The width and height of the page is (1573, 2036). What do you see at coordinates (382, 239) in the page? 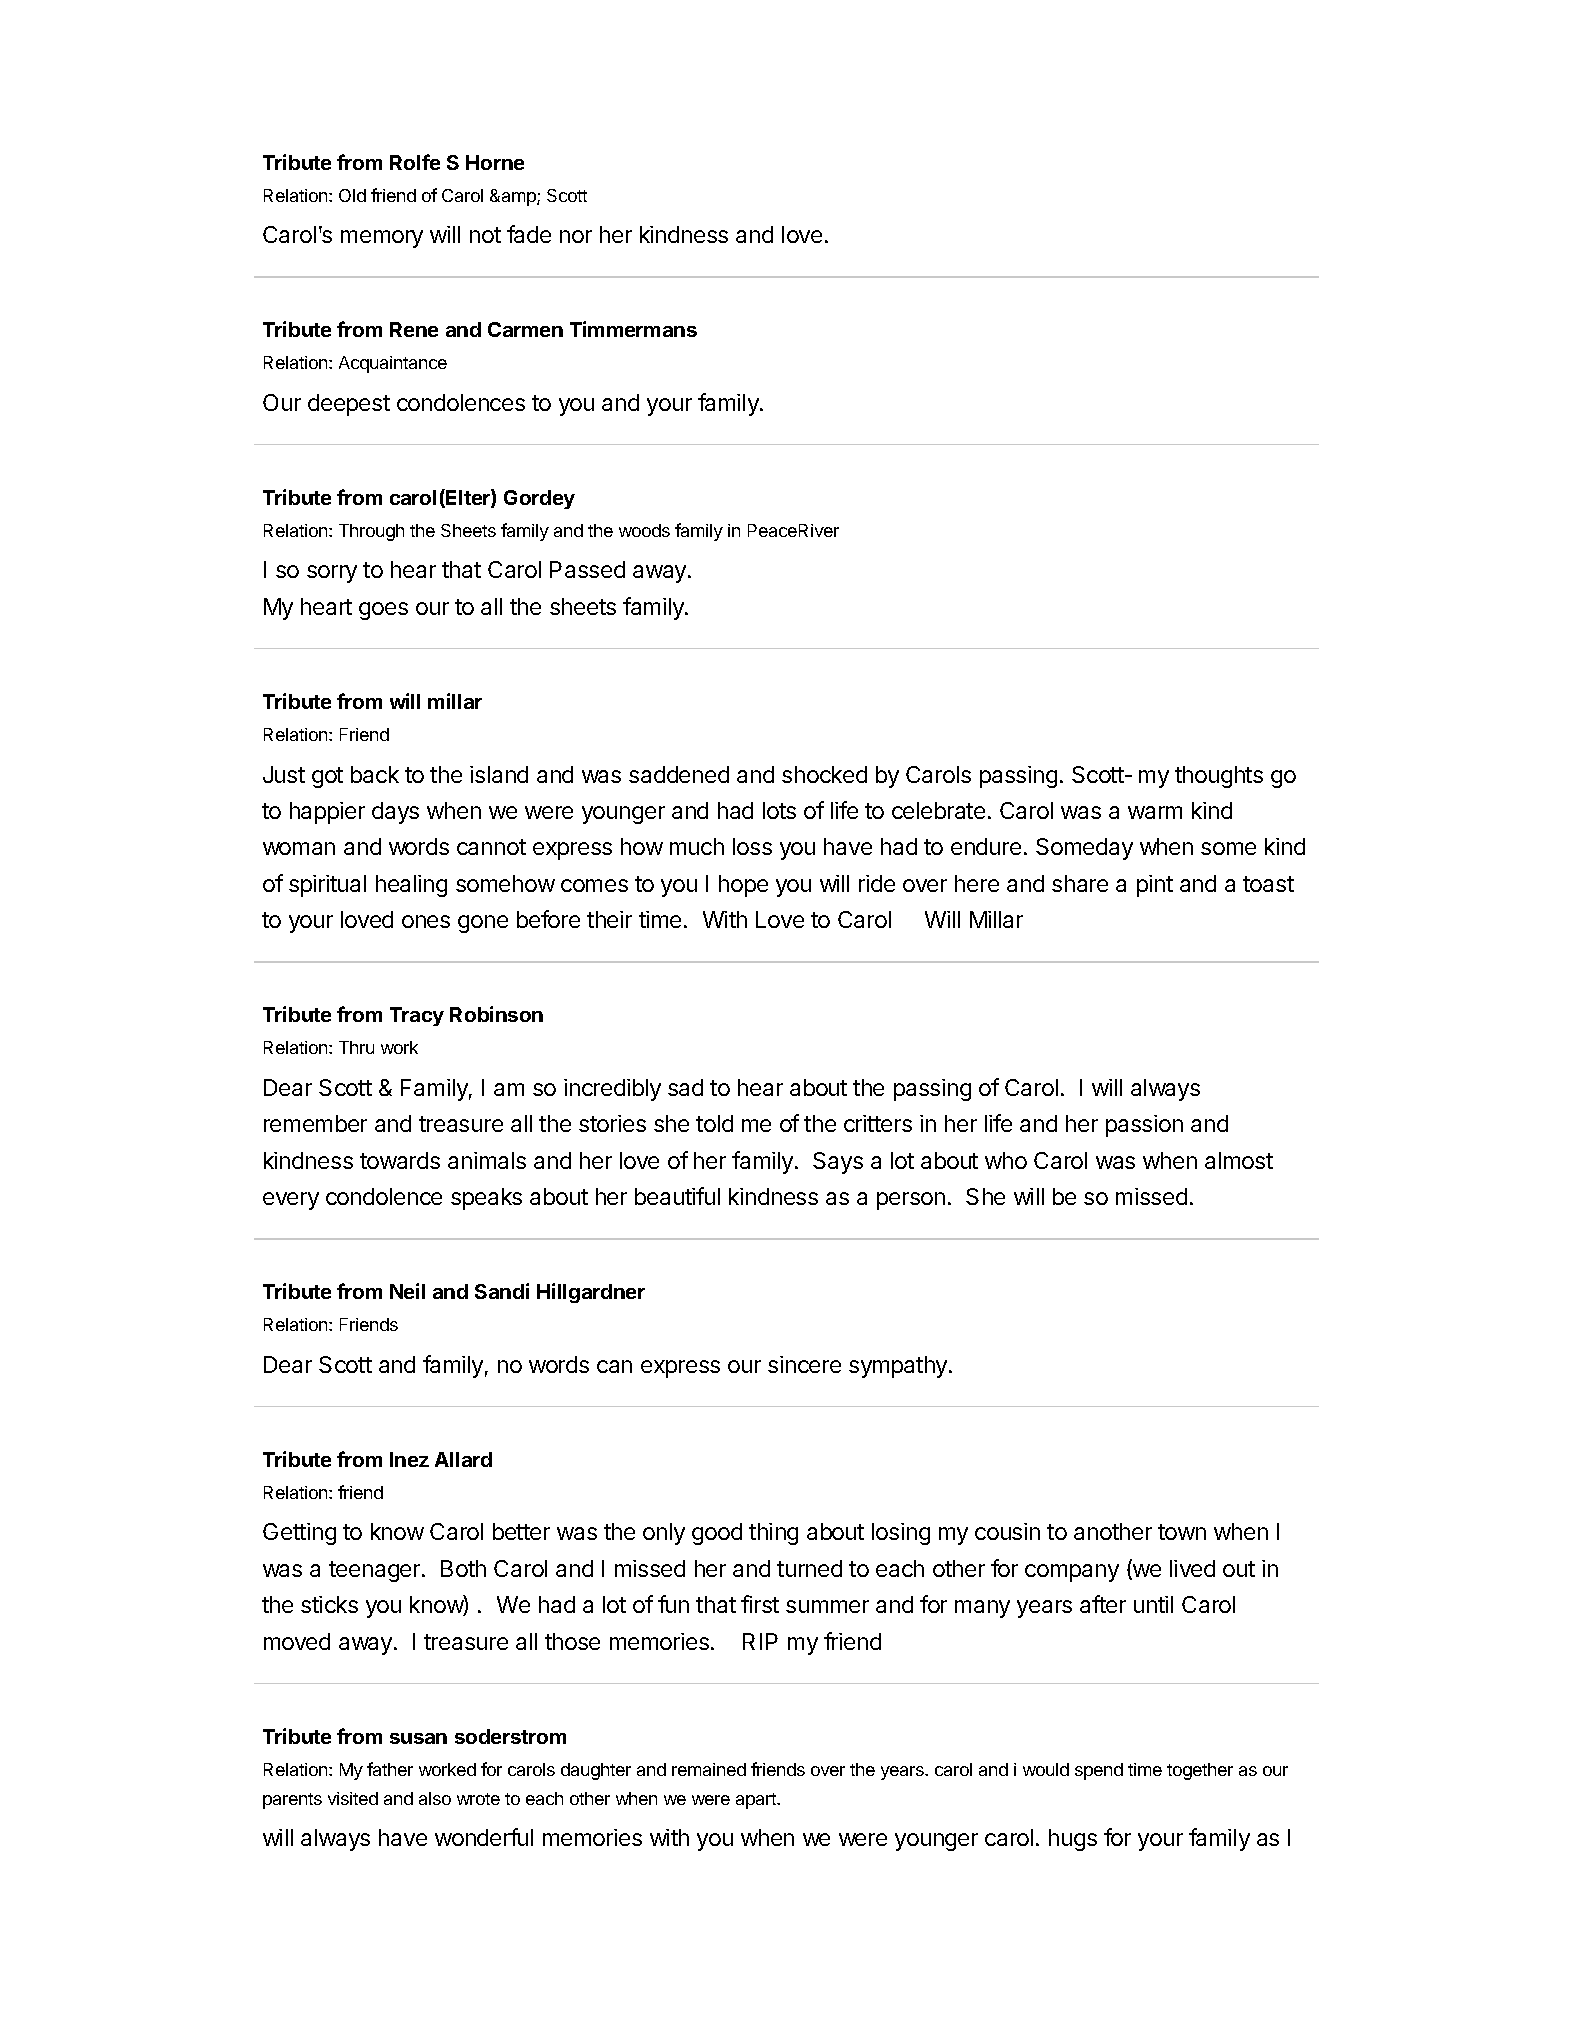
I see `memory` at bounding box center [382, 239].
